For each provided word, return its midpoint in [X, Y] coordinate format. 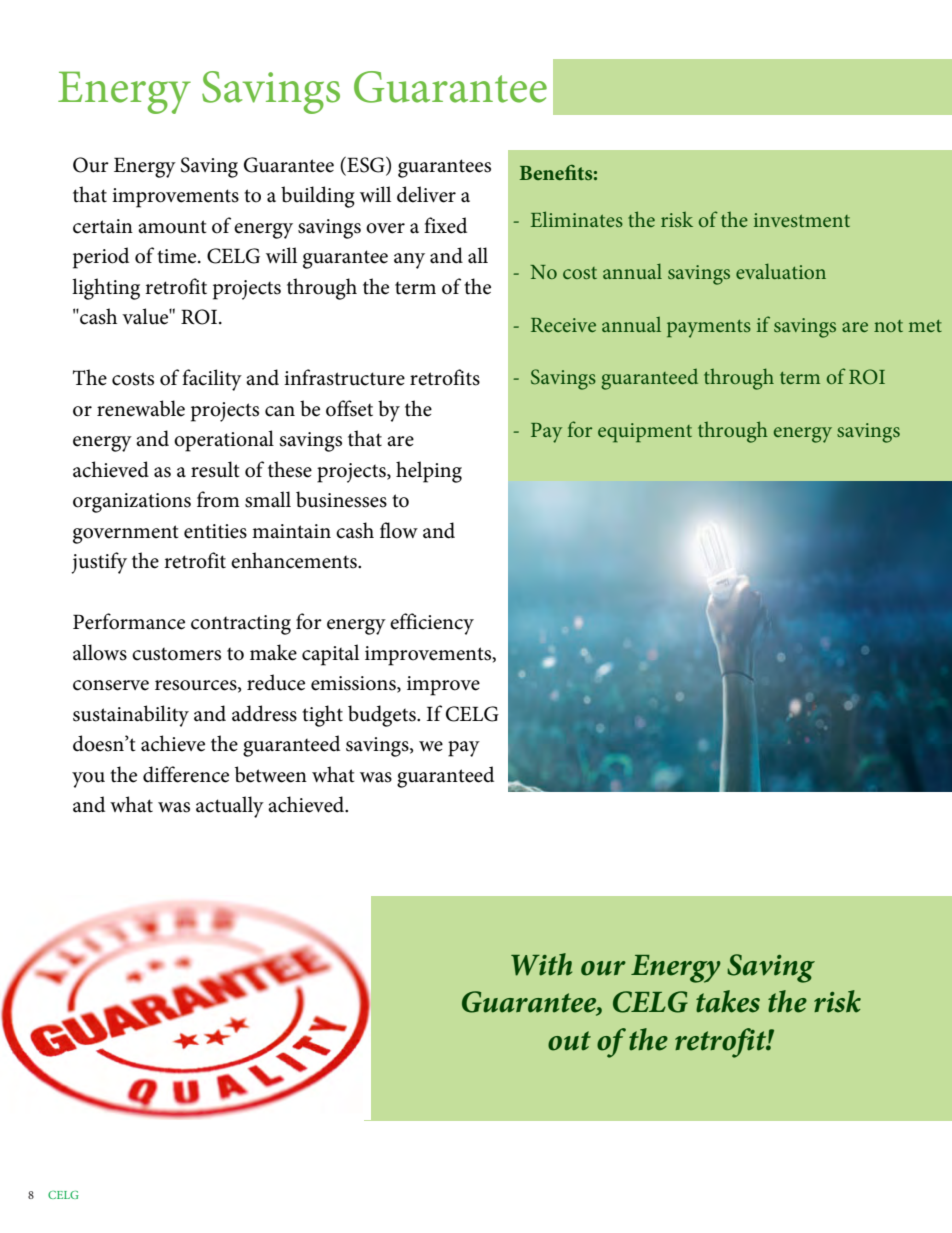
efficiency [432, 624]
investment [802, 220]
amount [172, 227]
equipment [645, 433]
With [541, 964]
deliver [426, 194]
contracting [241, 625]
